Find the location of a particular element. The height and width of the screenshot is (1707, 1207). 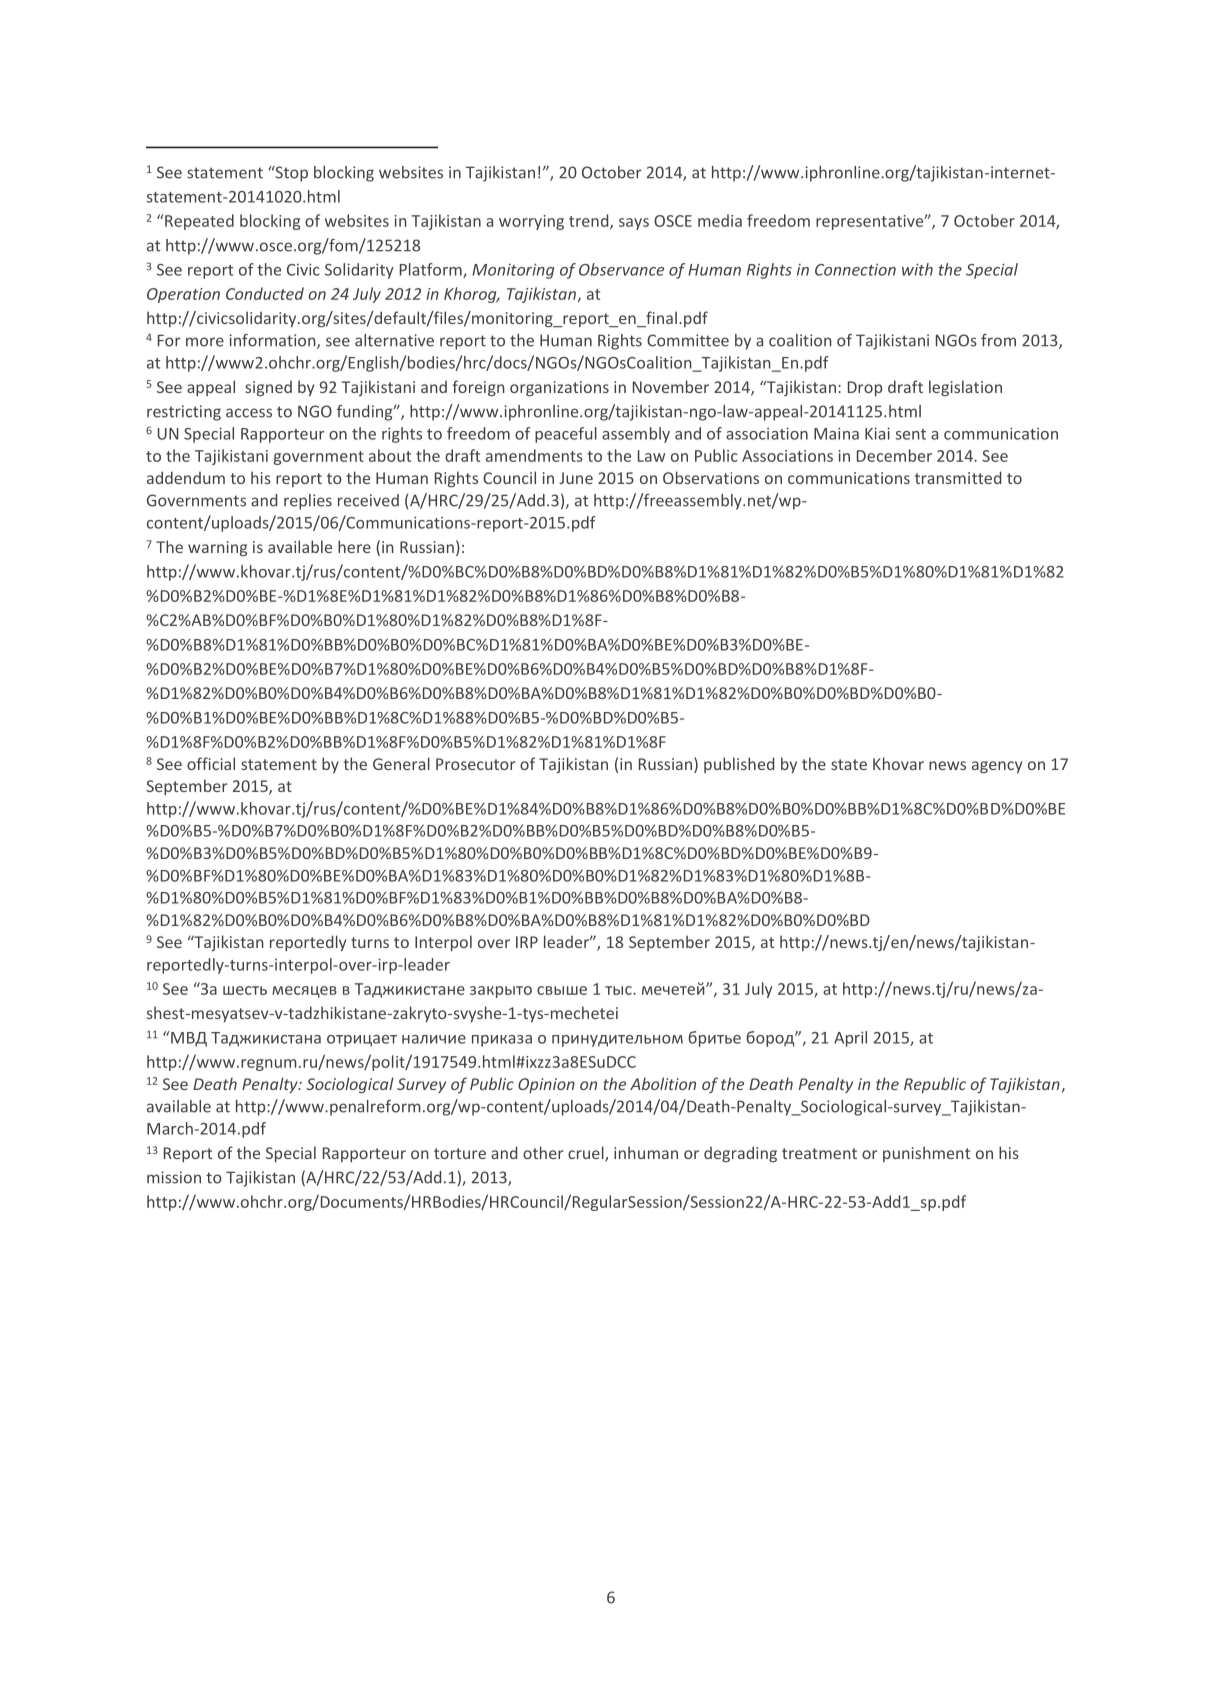

with is located at coordinates (917, 269).
